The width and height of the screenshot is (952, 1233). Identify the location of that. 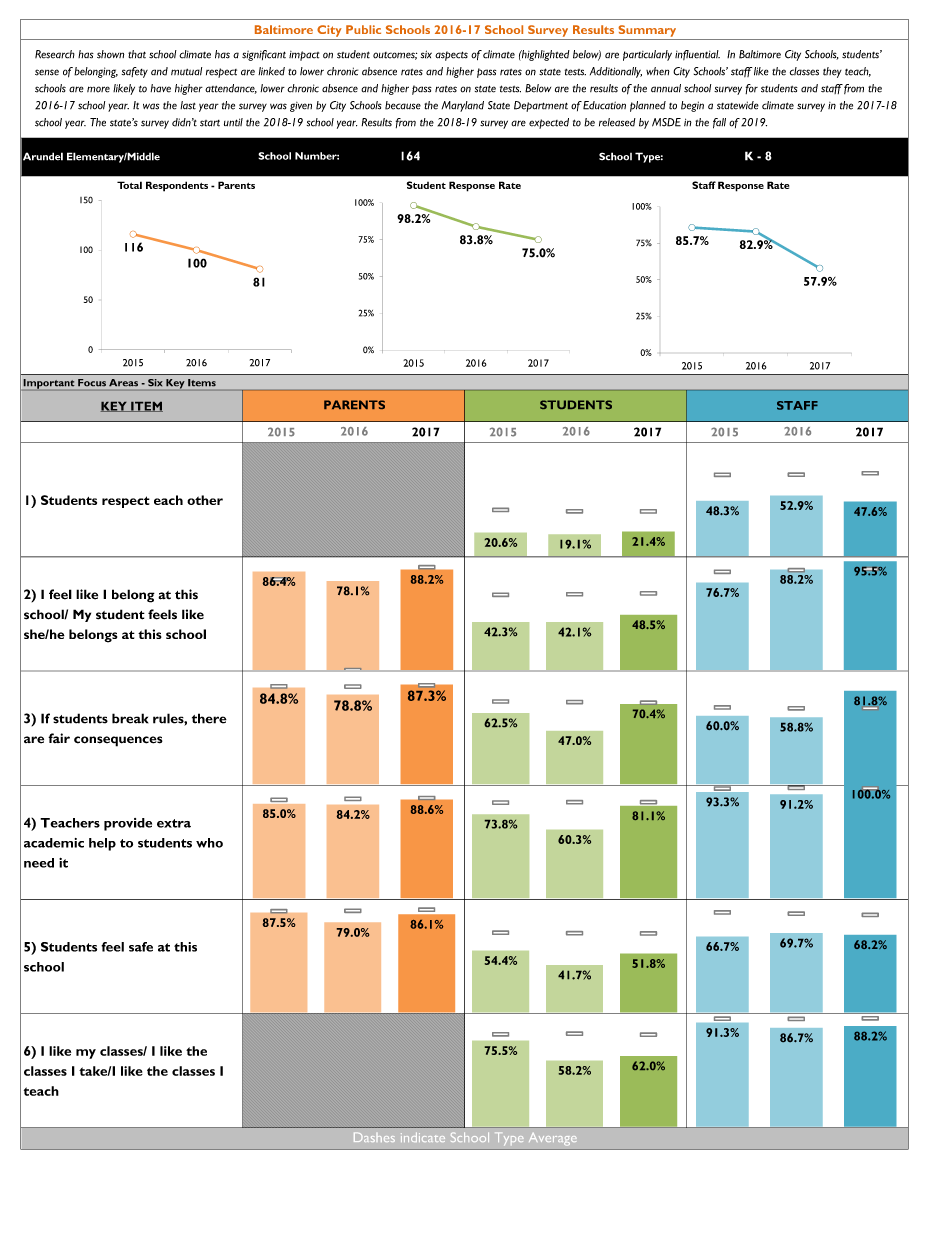
(137, 54).
